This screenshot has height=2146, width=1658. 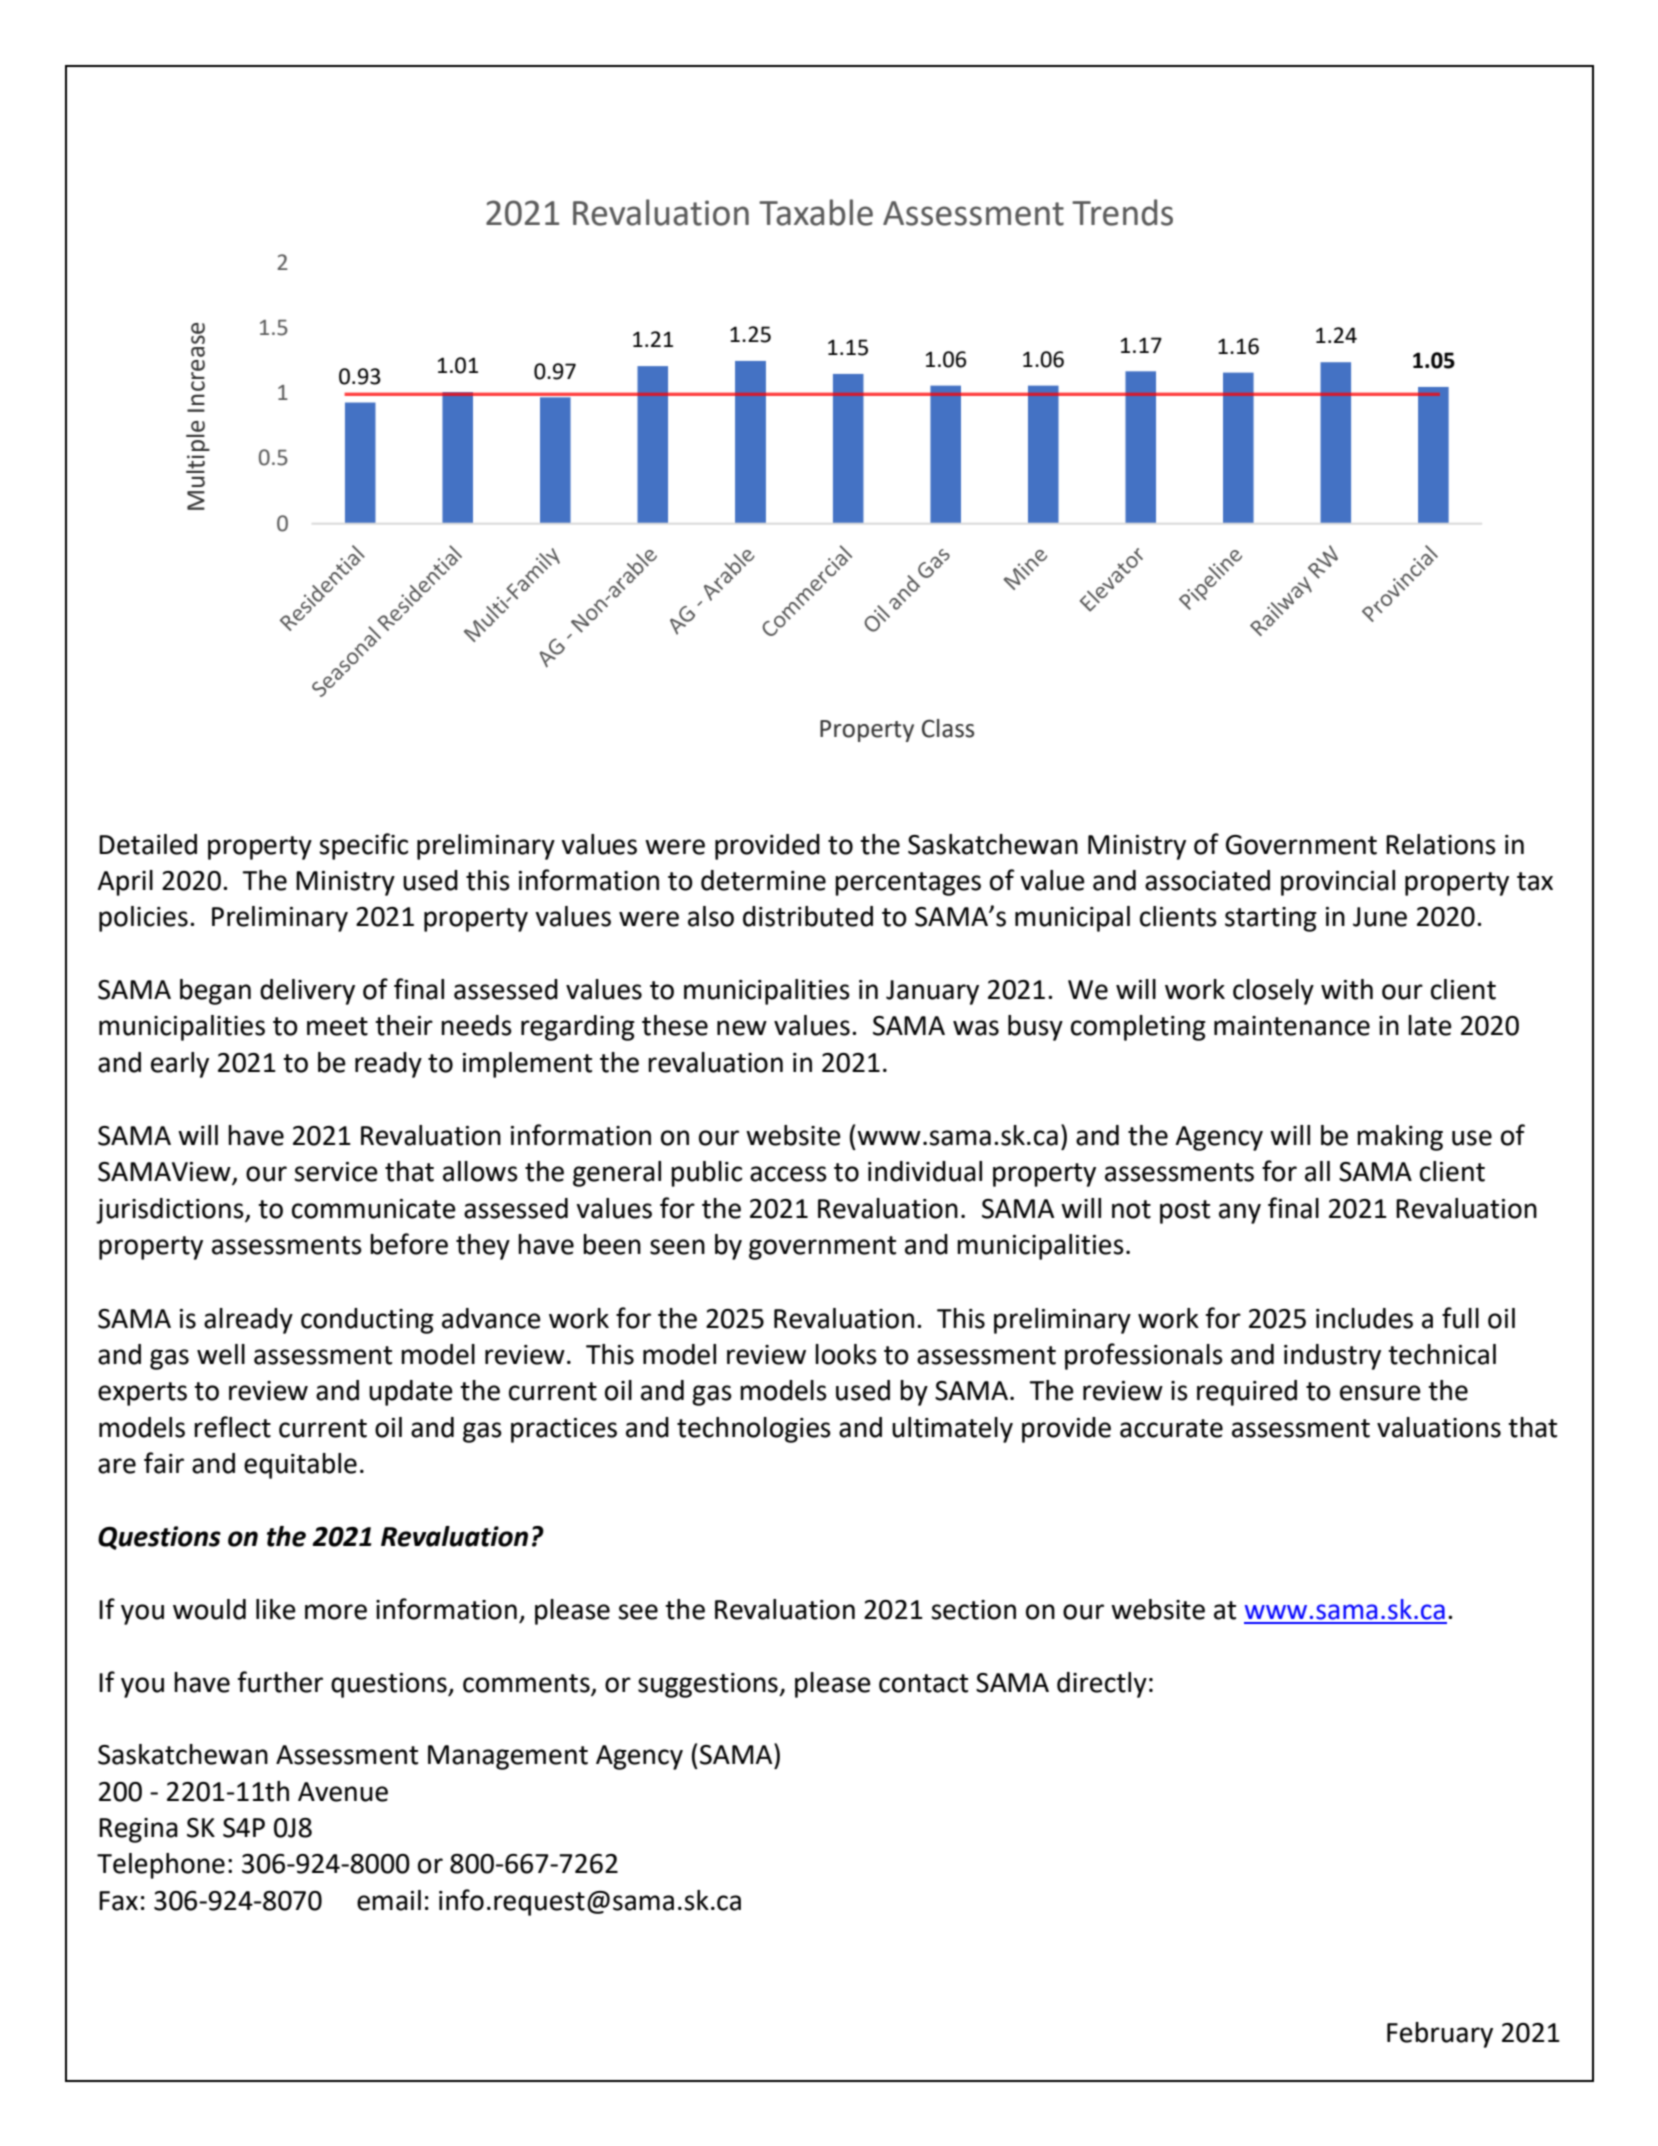 I want to click on Trends, so click(x=1122, y=212).
